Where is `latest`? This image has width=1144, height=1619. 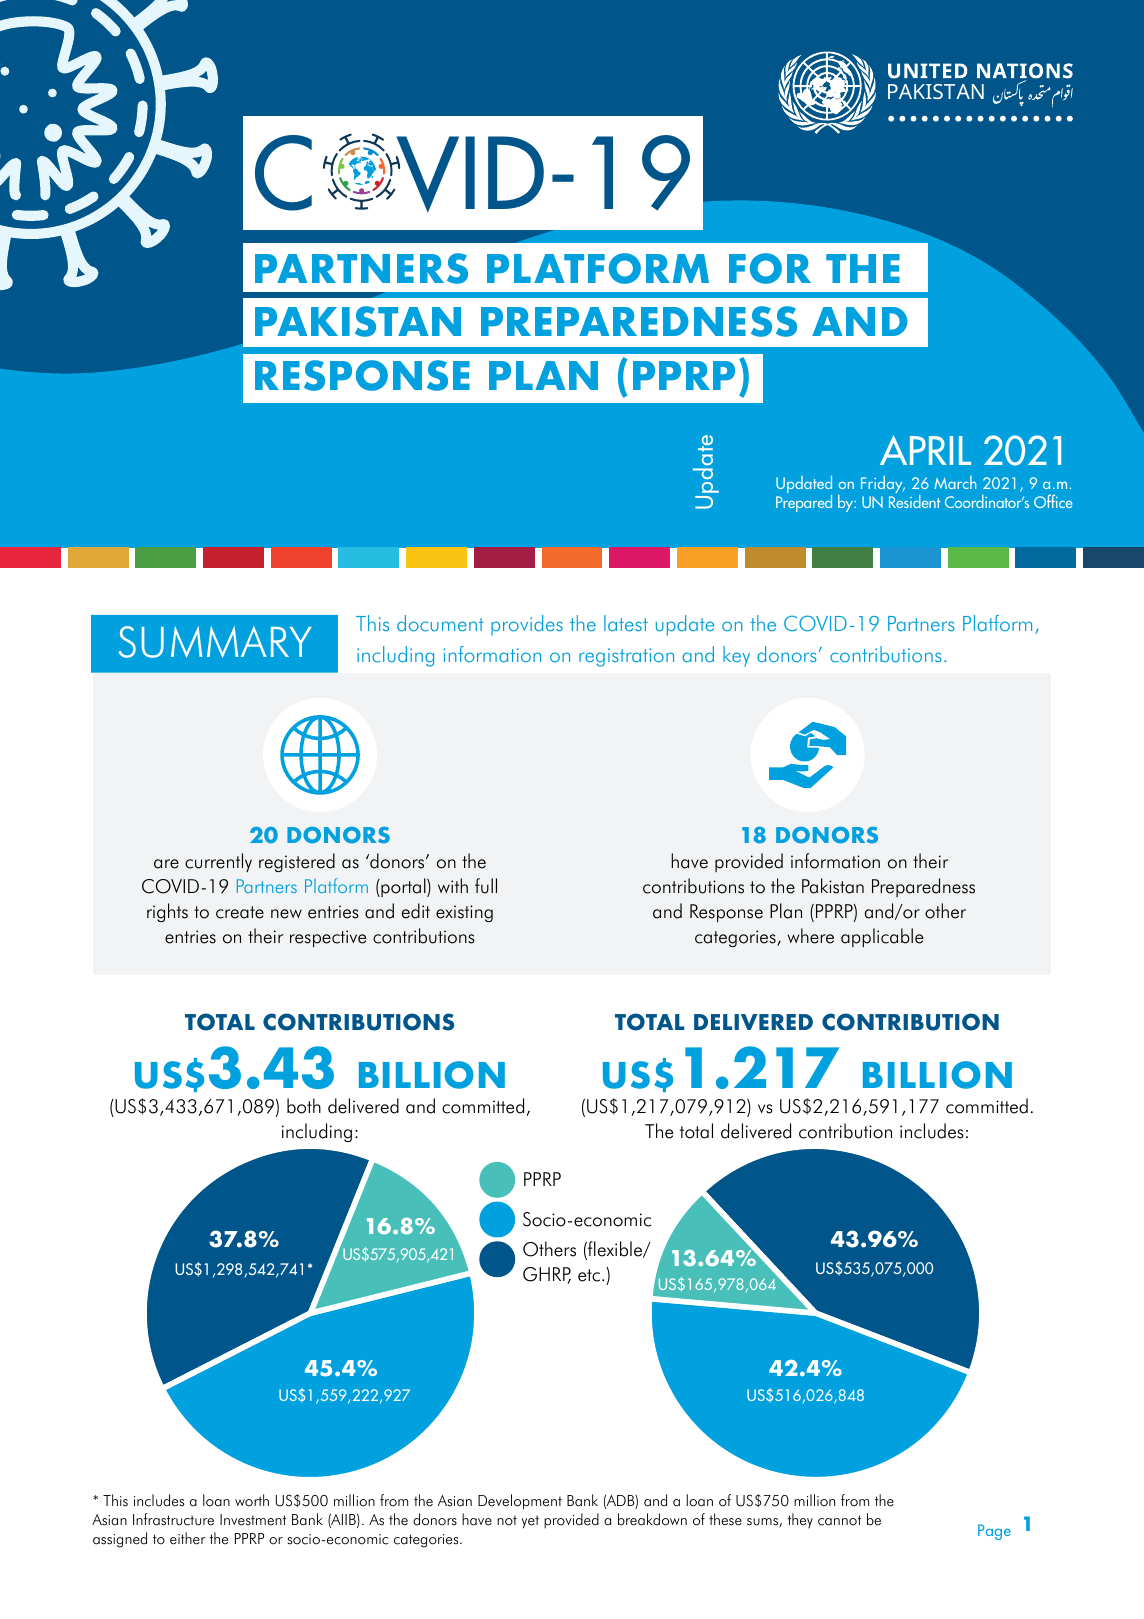
latest is located at coordinates (626, 623).
